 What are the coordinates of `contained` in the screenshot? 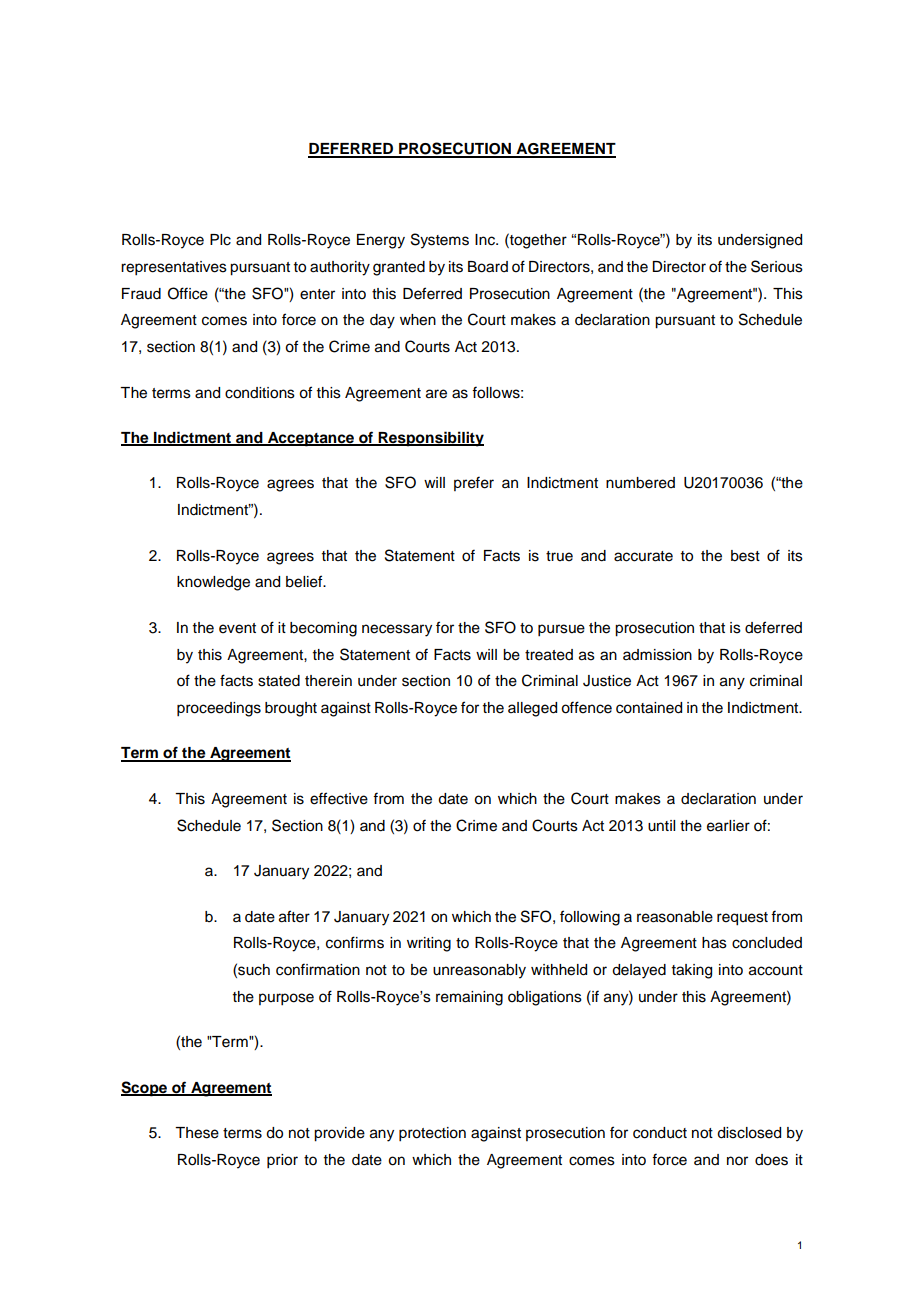 It's located at (649, 708).
